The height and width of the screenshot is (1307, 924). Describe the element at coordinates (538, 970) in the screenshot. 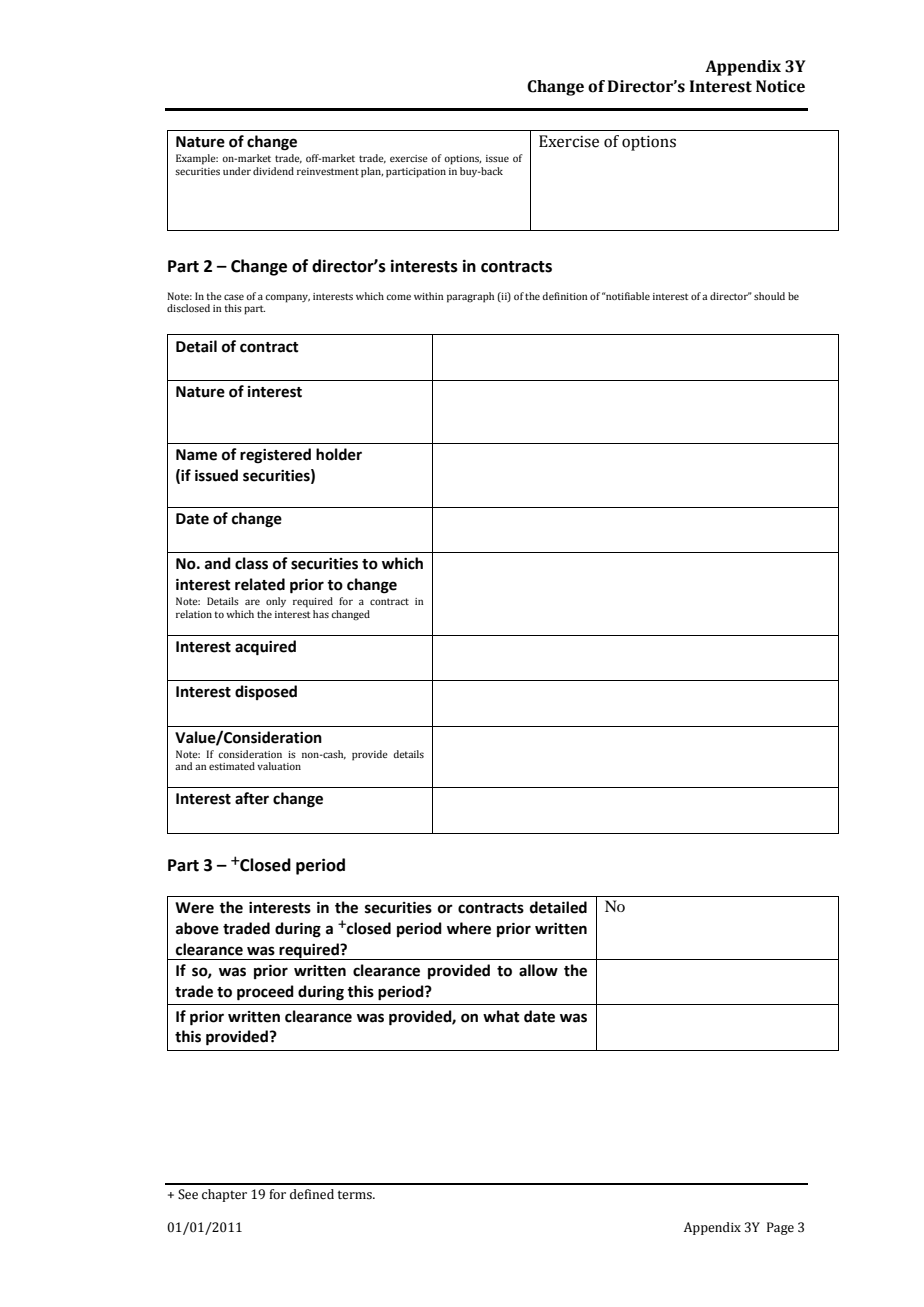

I see `allow` at that location.
